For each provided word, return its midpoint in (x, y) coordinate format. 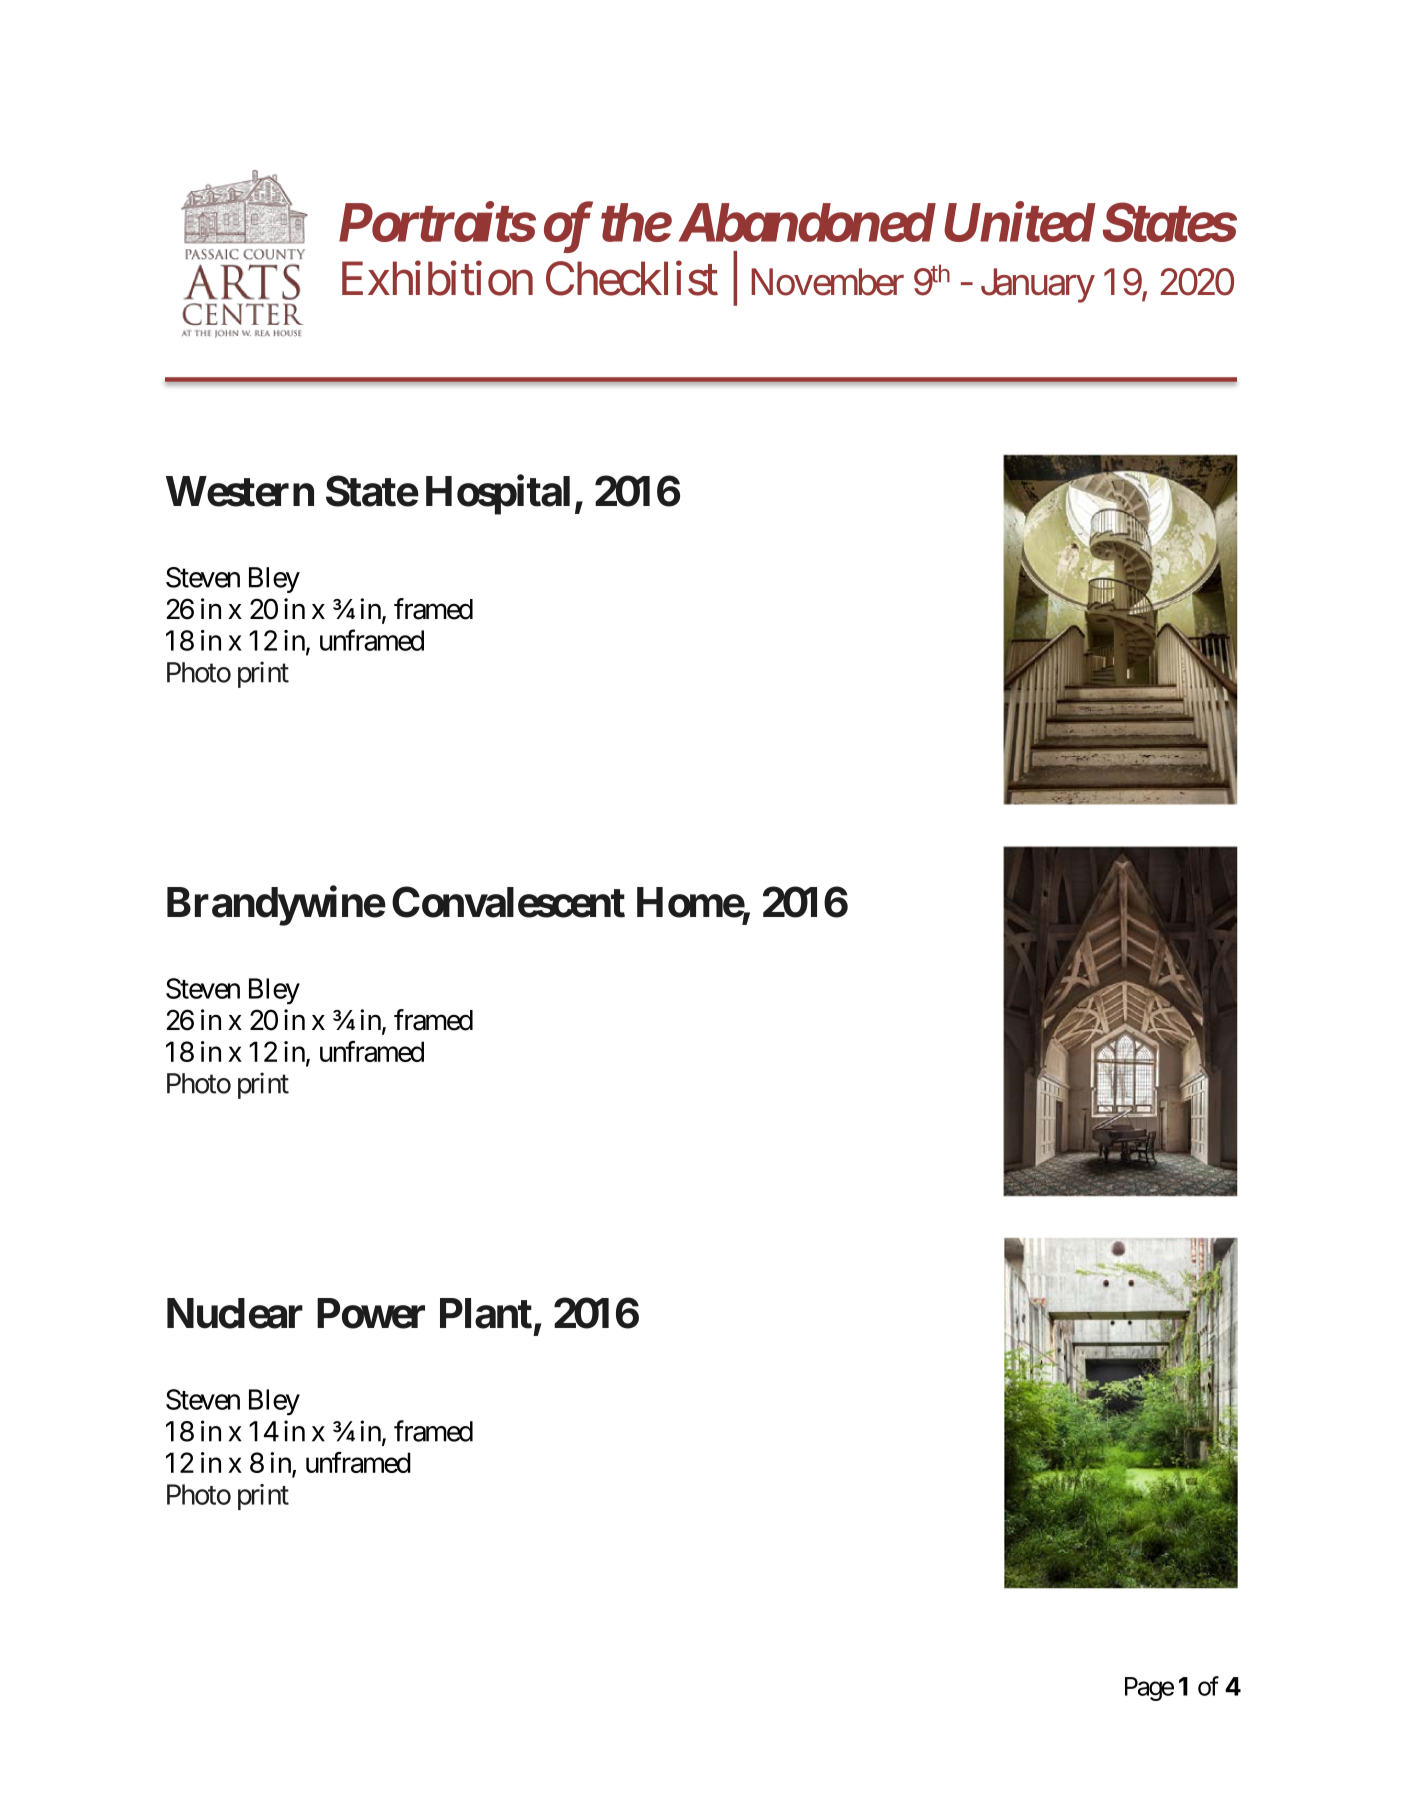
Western (240, 491)
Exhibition (437, 278)
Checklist (632, 278)
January (1038, 285)
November (827, 282)
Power (371, 1313)
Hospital (498, 495)
